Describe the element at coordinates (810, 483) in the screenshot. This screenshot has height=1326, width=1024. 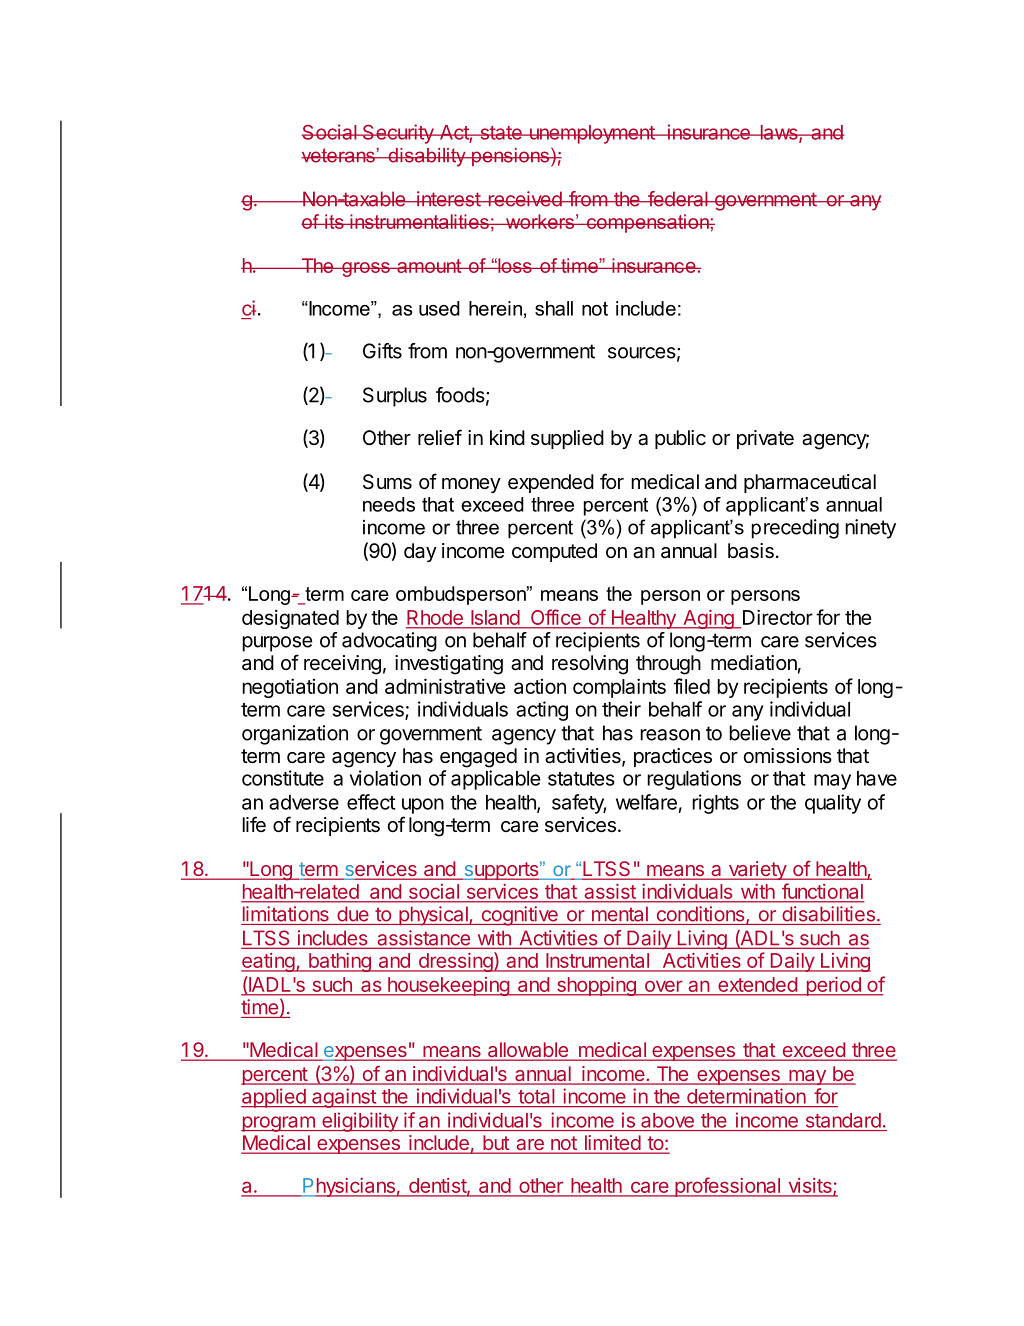
I see `pharmaceutical` at that location.
